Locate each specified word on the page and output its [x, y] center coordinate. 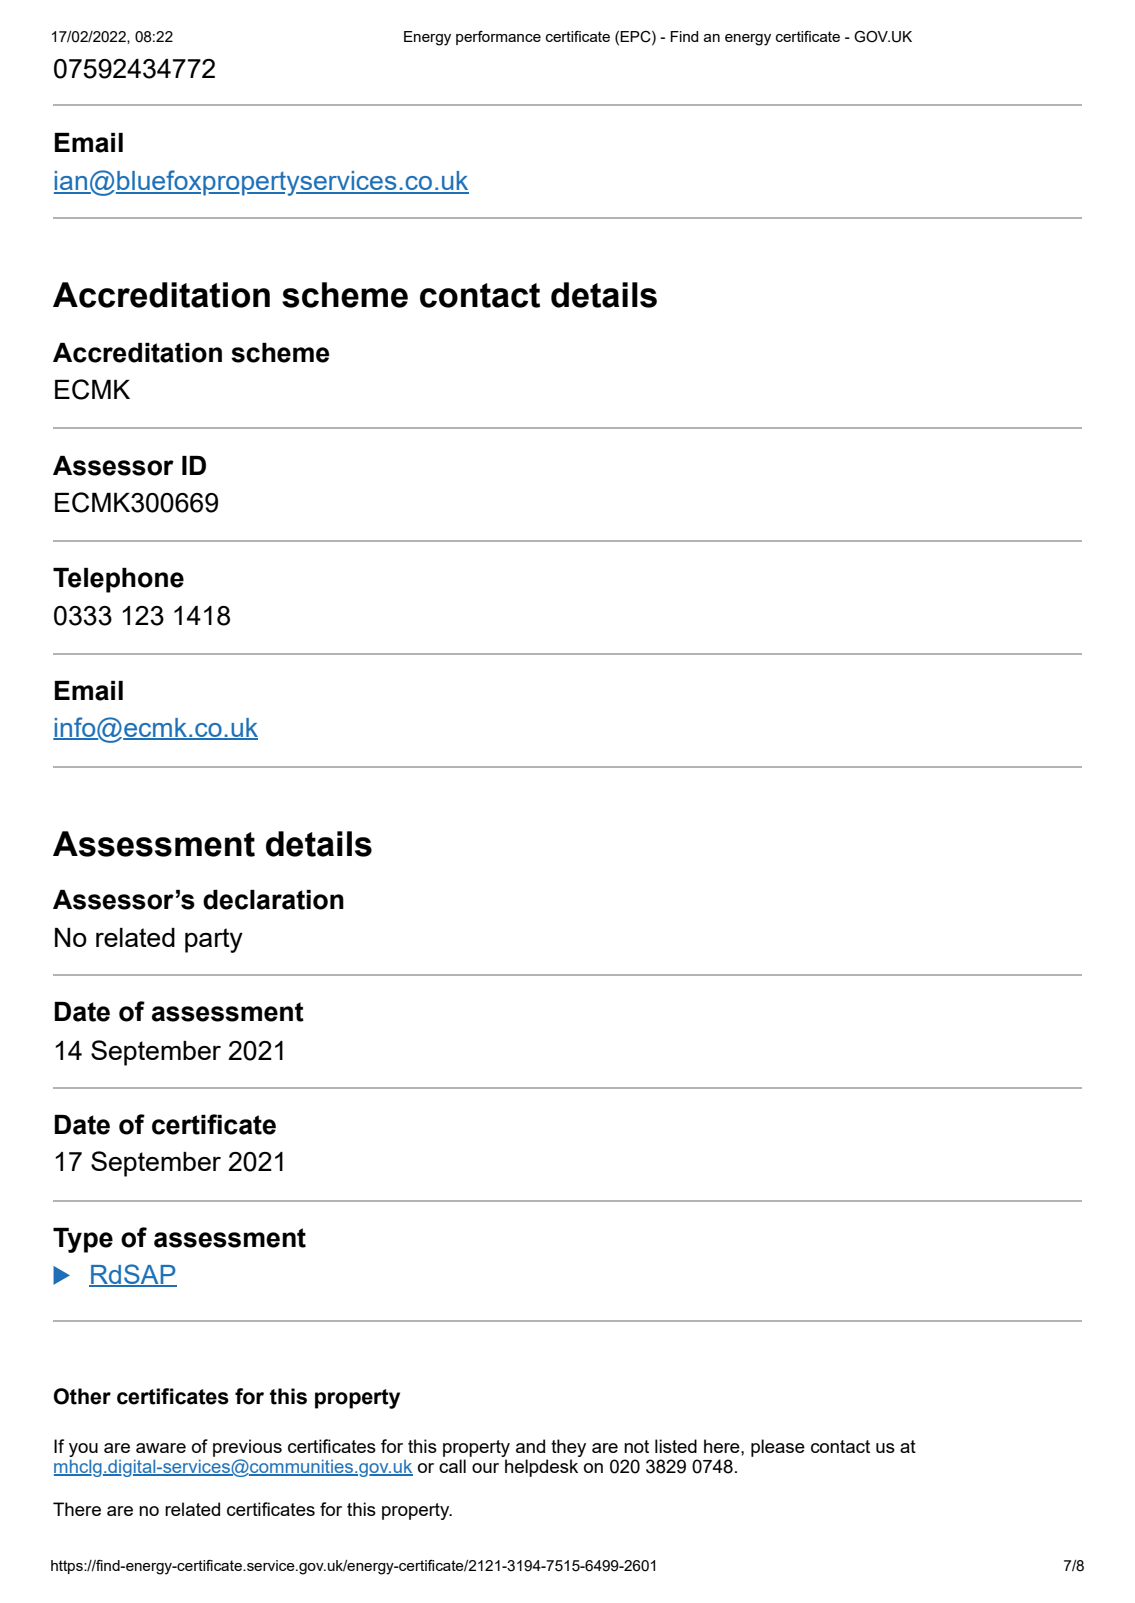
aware [161, 1448]
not [636, 1446]
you [83, 1450]
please [778, 1448]
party [214, 940]
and [530, 1446]
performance [498, 38]
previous [247, 1448]
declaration [273, 900]
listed [676, 1446]
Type [83, 1240]
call [452, 1466]
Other [82, 1396]
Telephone [118, 580]
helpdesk [541, 1468]
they [568, 1448]
